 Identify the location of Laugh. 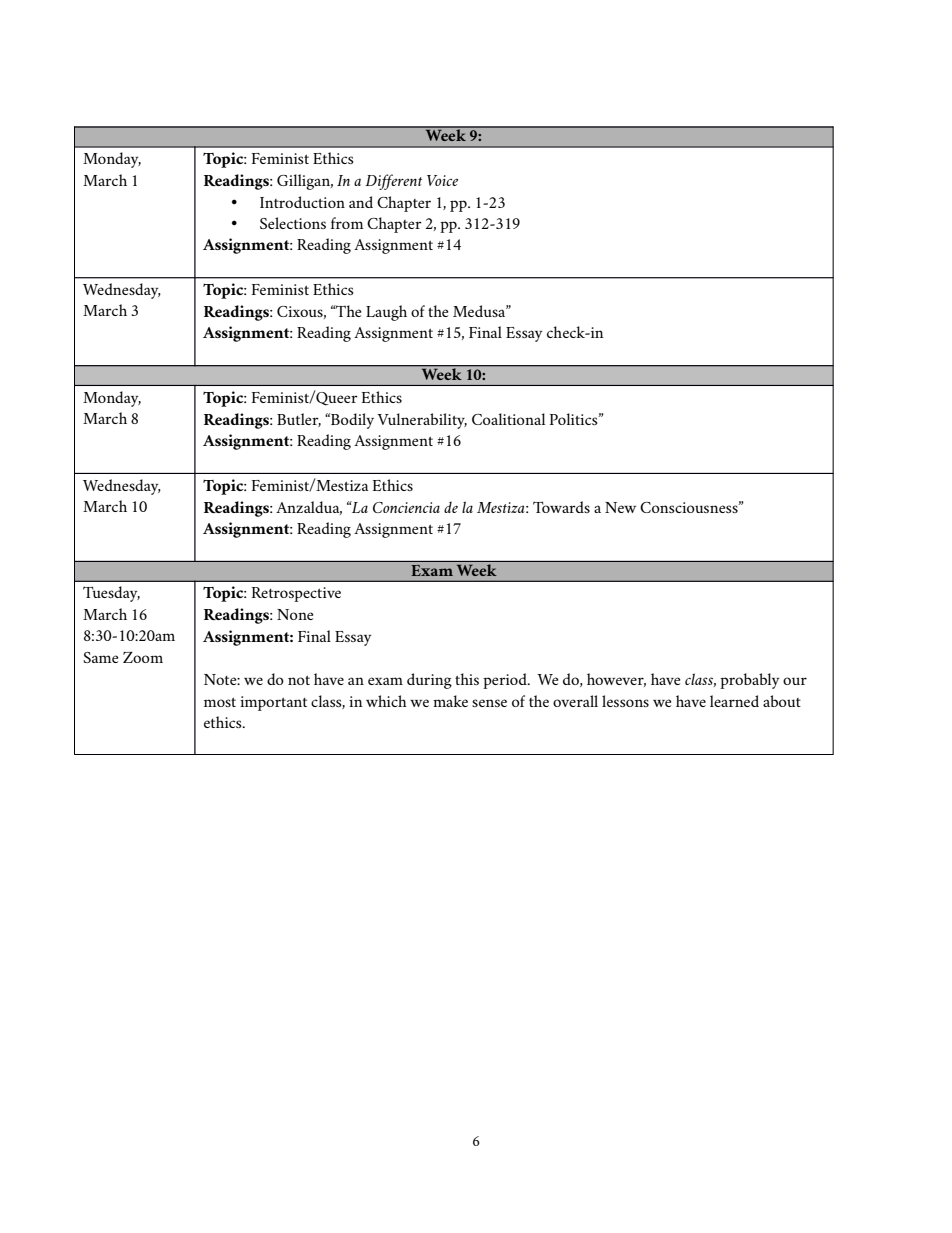
(386, 313).
